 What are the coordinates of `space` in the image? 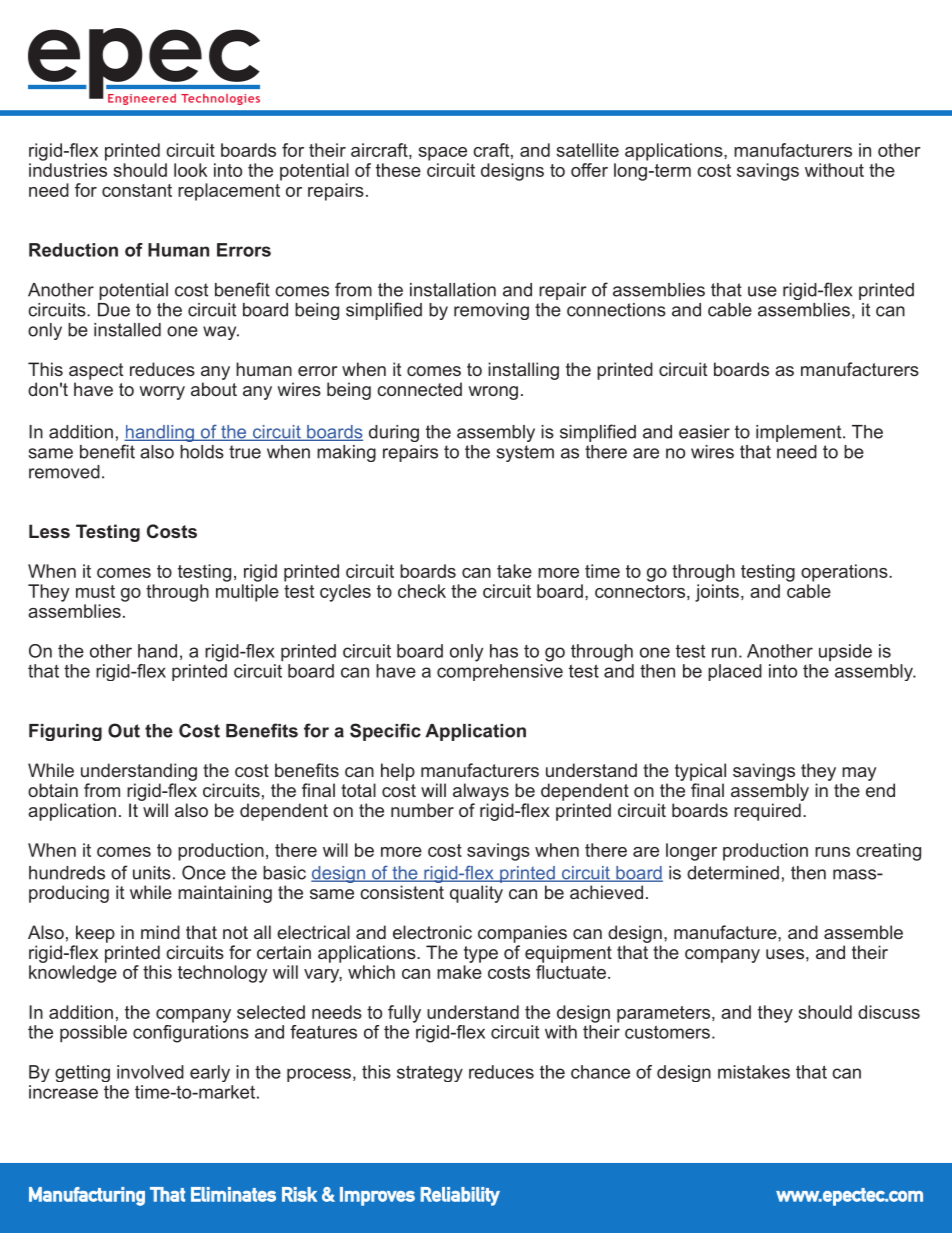 It's located at (443, 154).
